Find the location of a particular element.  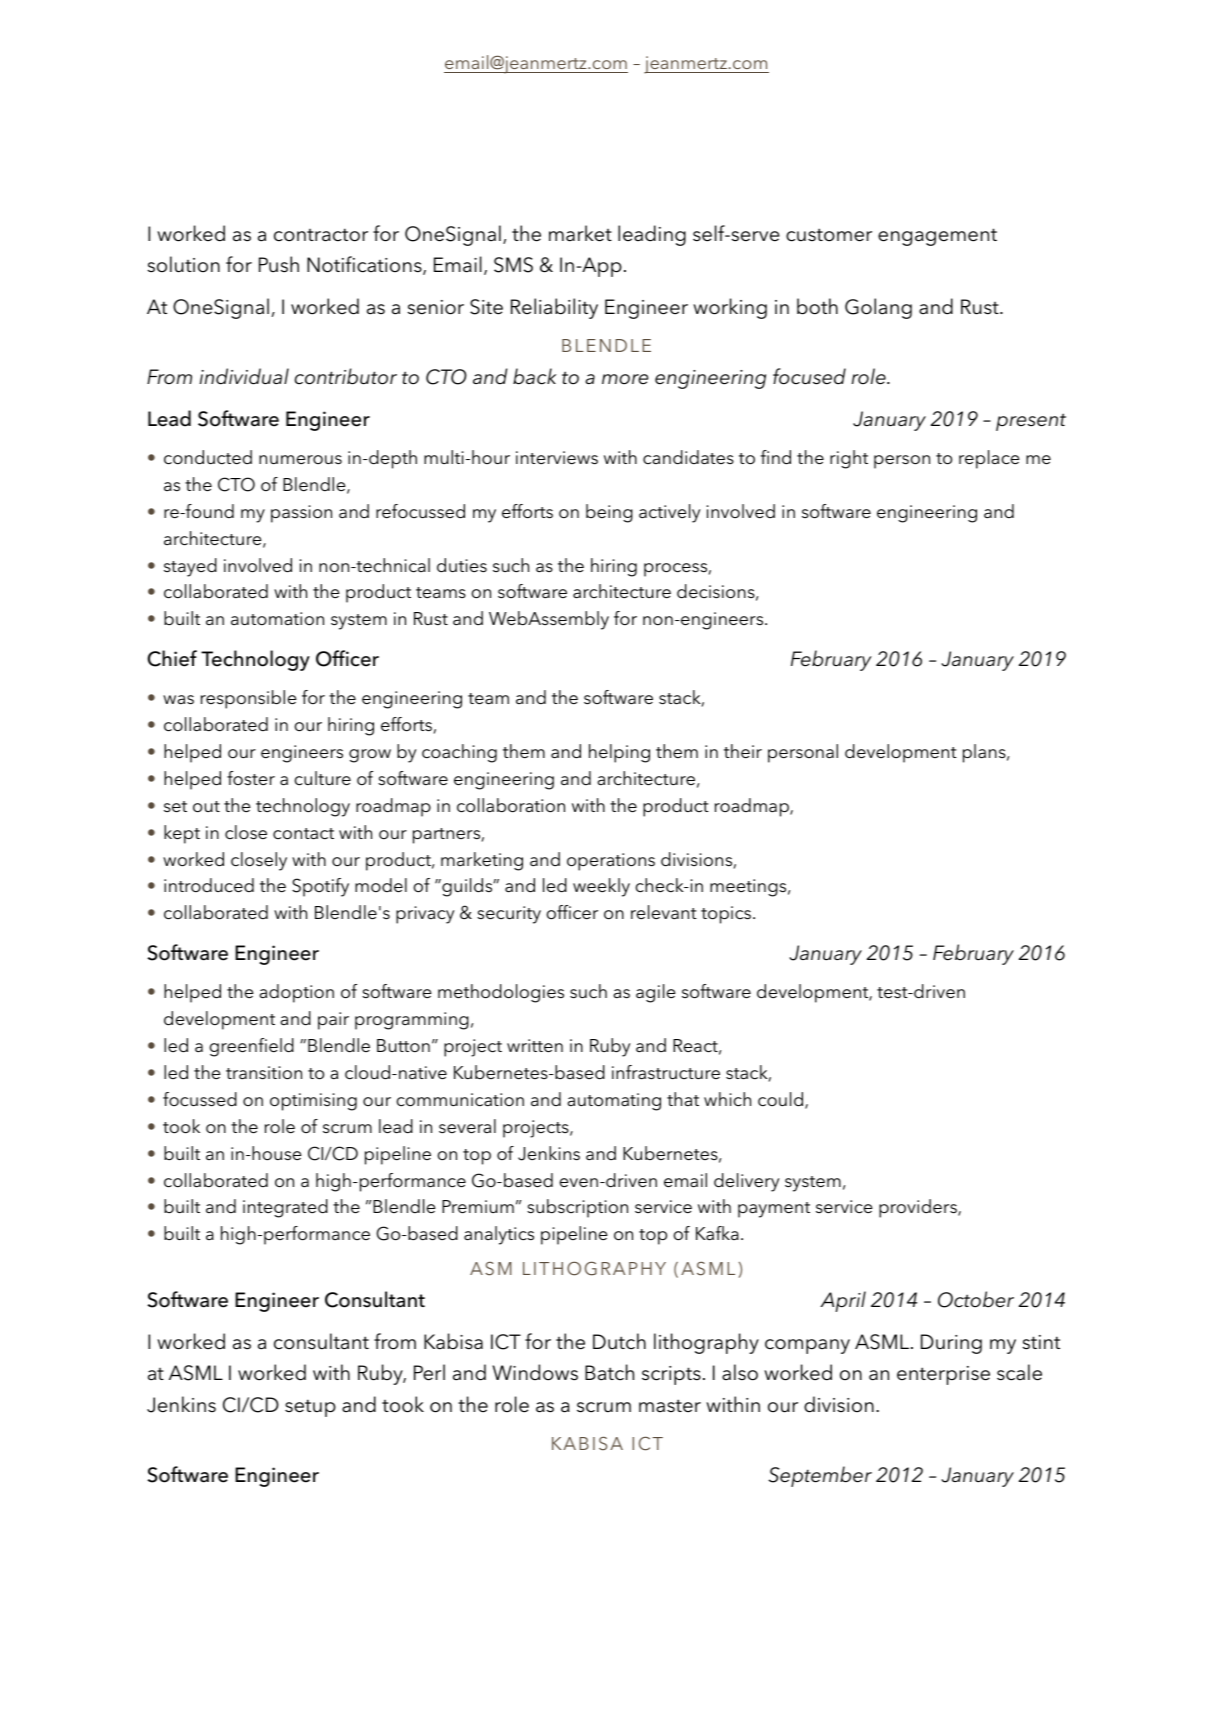

engagement is located at coordinates (937, 237).
